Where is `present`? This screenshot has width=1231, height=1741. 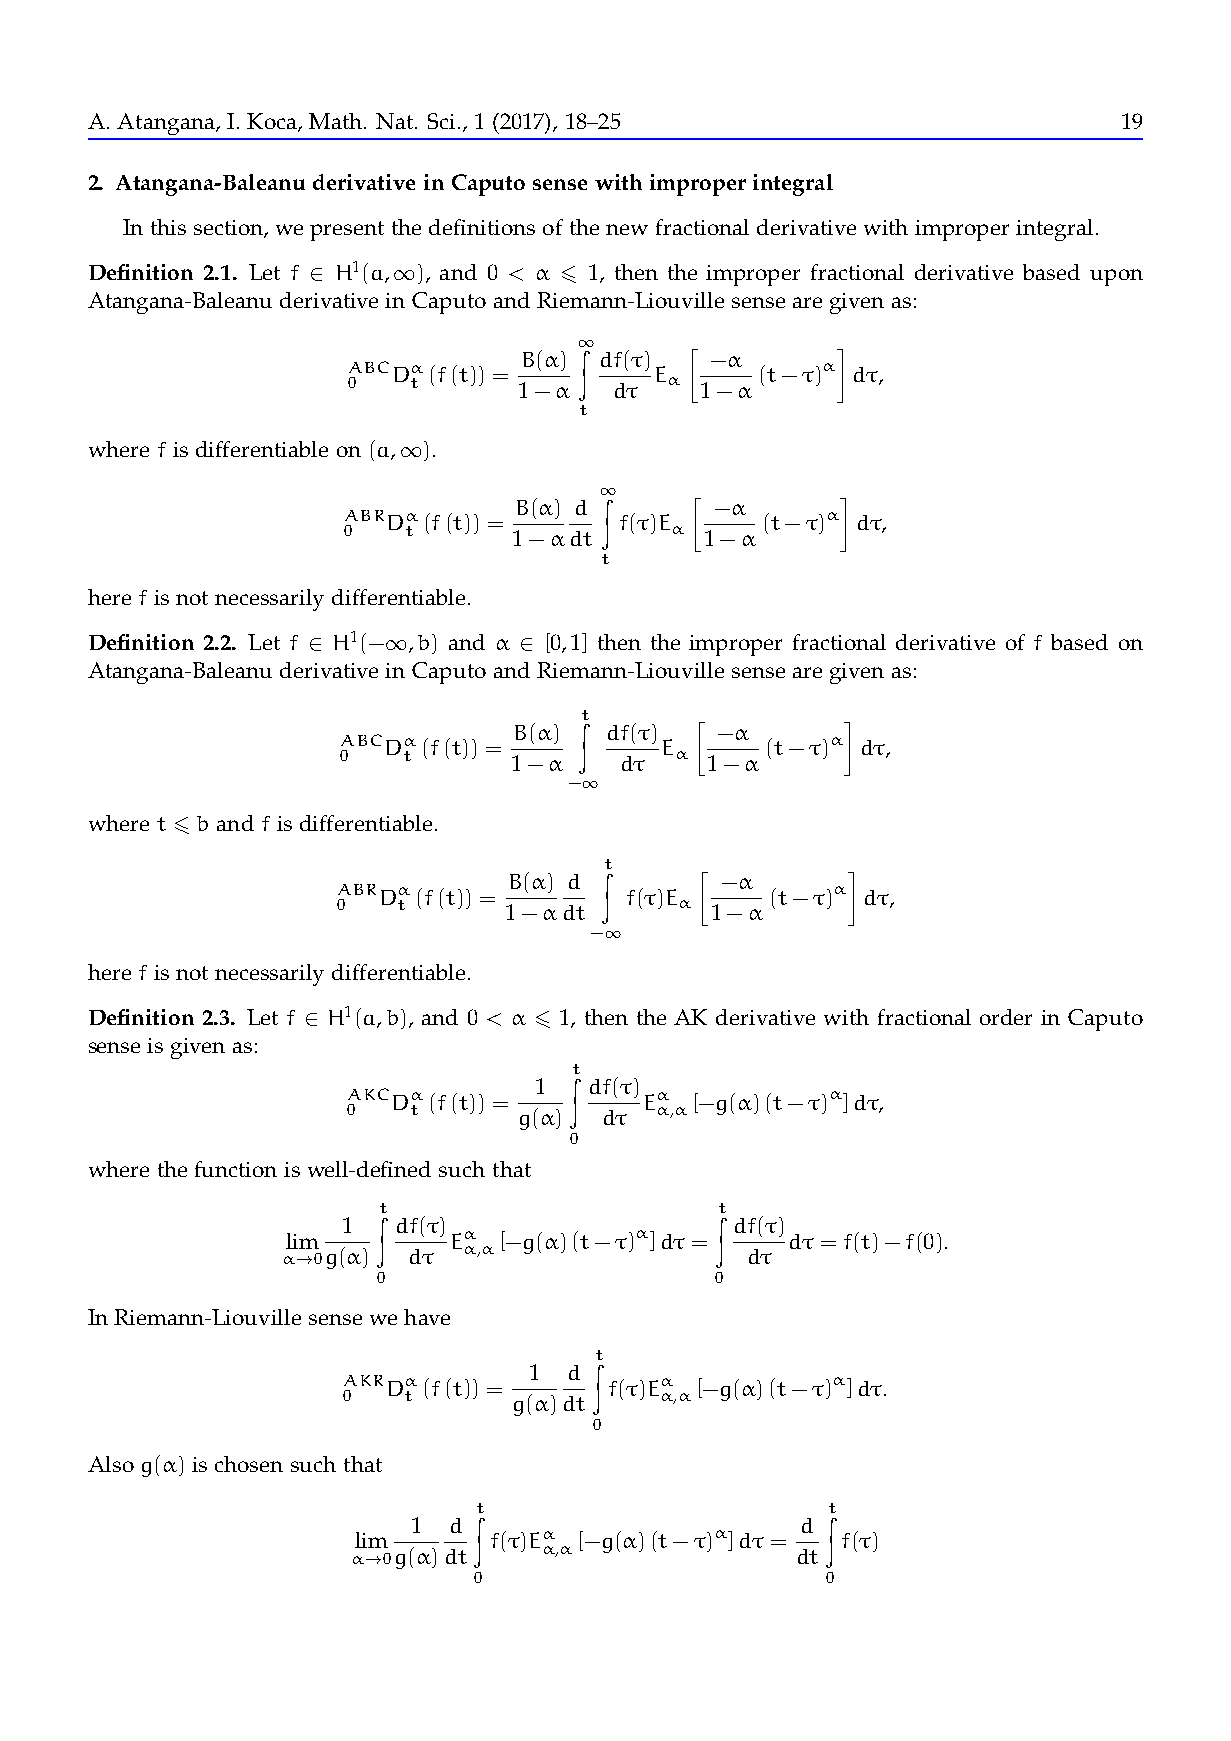
present is located at coordinates (347, 231).
